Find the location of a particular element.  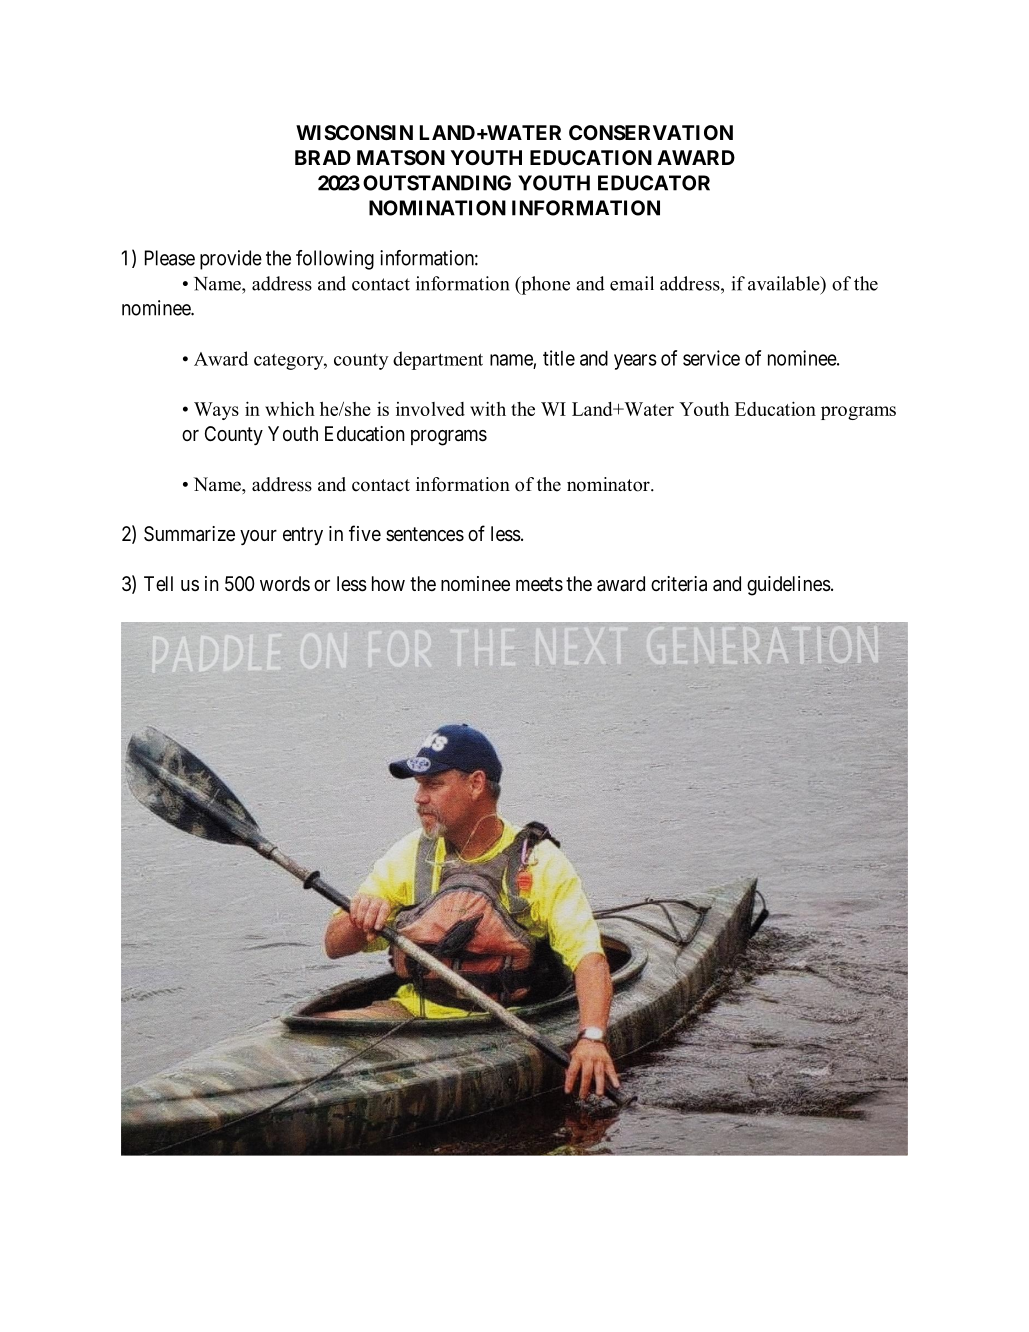

CONSERVATION is located at coordinates (651, 132).
